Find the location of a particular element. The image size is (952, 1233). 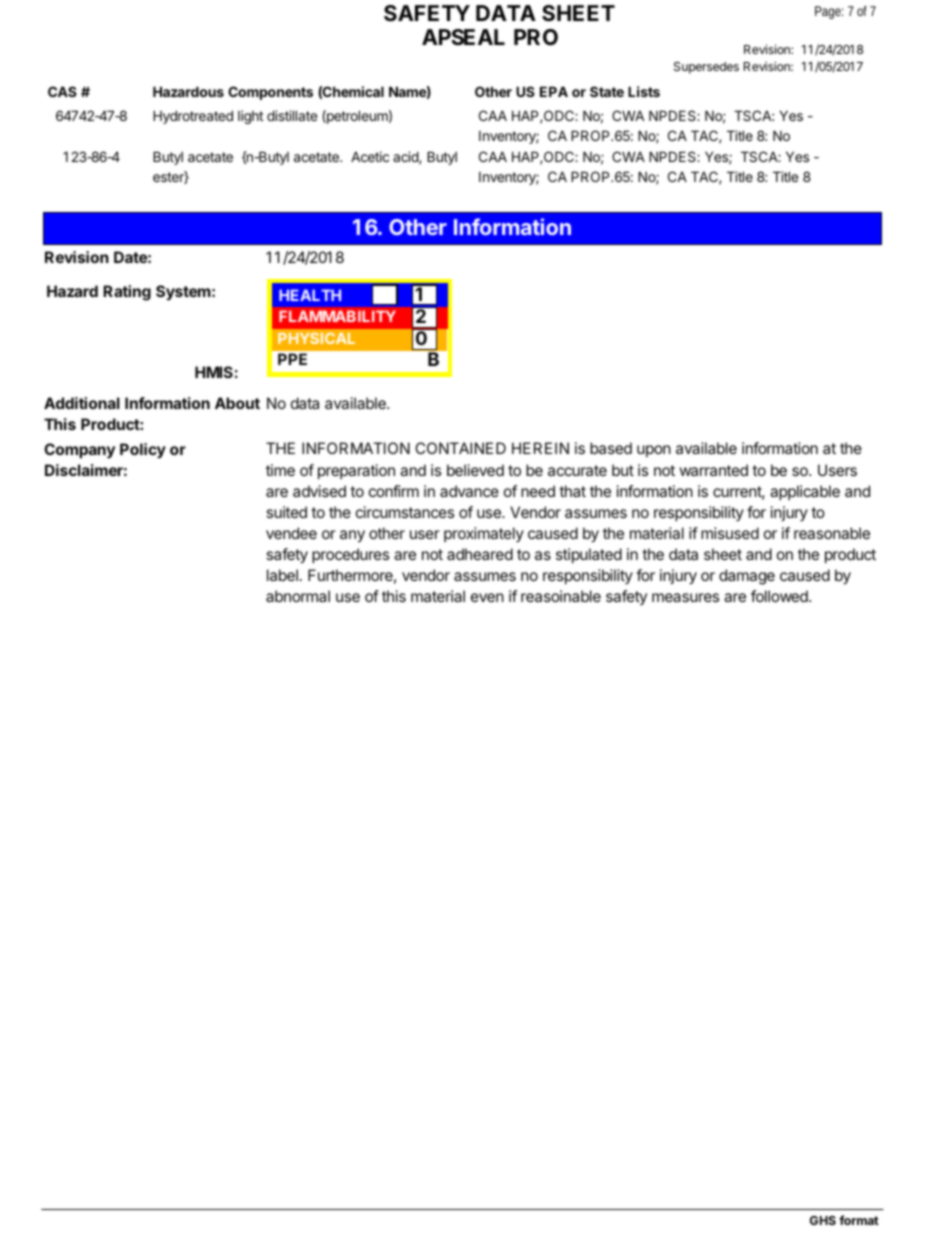

GHS is located at coordinates (823, 1220).
